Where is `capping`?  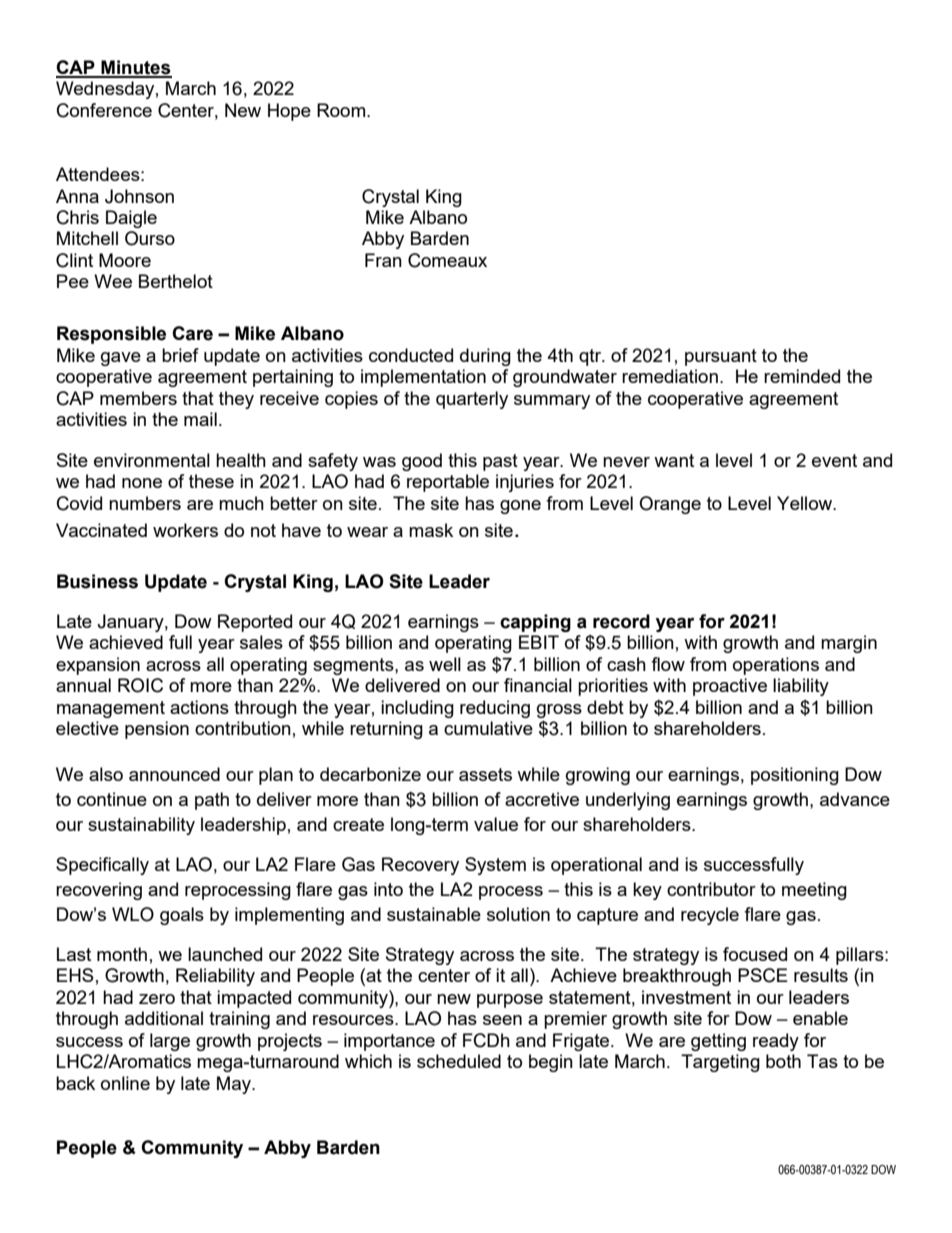 capping is located at coordinates (535, 623).
